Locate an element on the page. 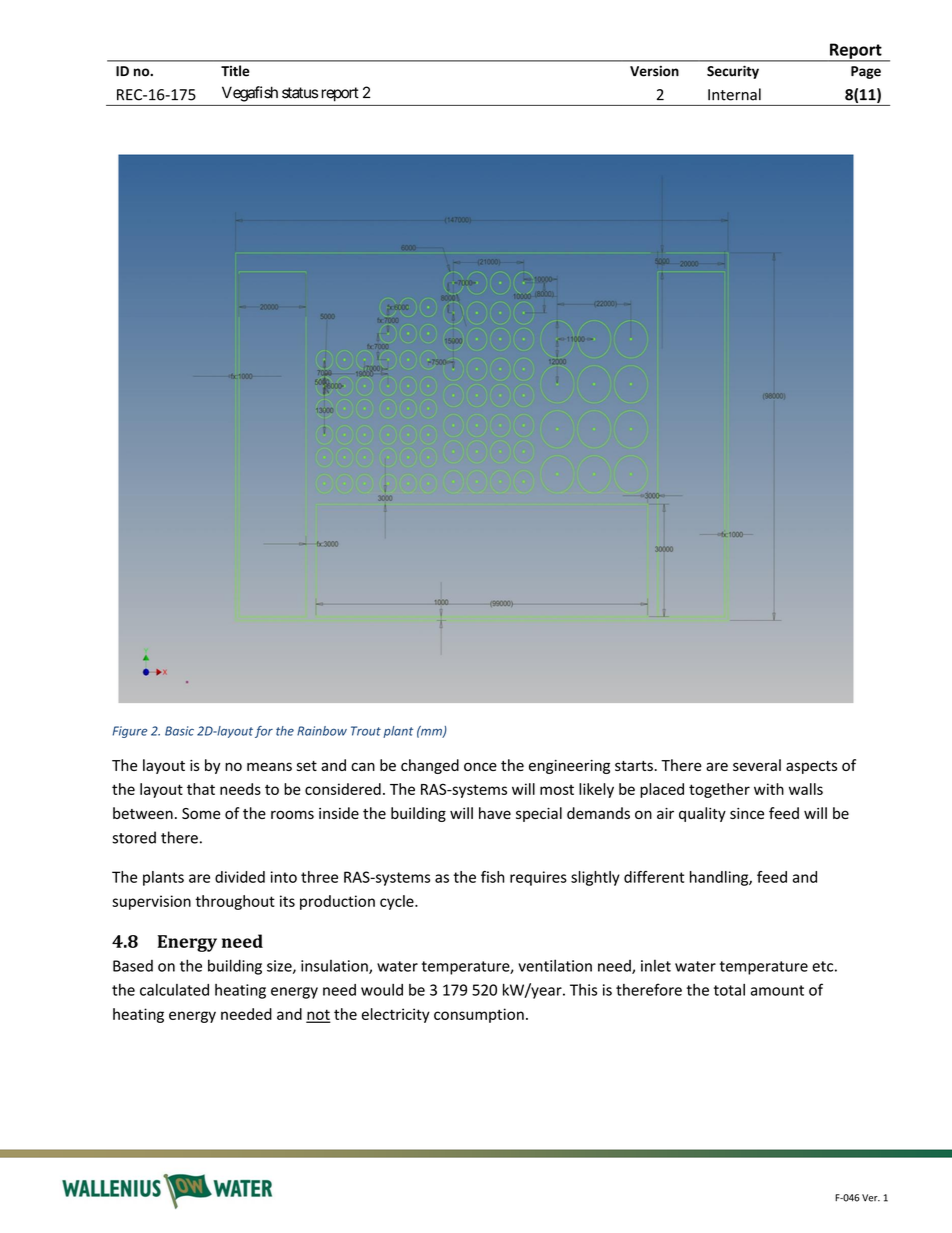 This page has height=1233, width=952. Security is located at coordinates (733, 72).
